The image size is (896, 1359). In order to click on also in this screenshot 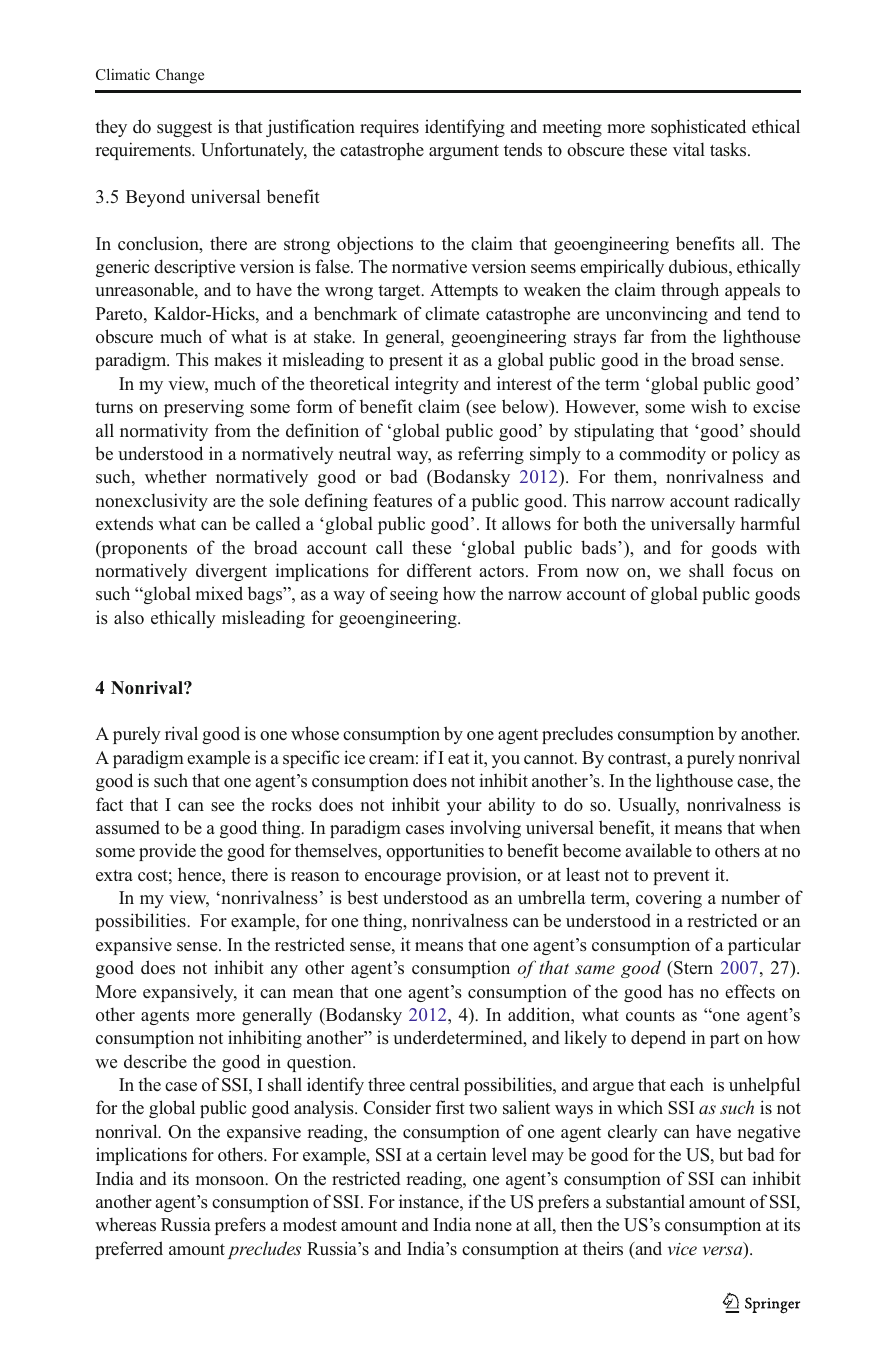, I will do `click(129, 617)`.
